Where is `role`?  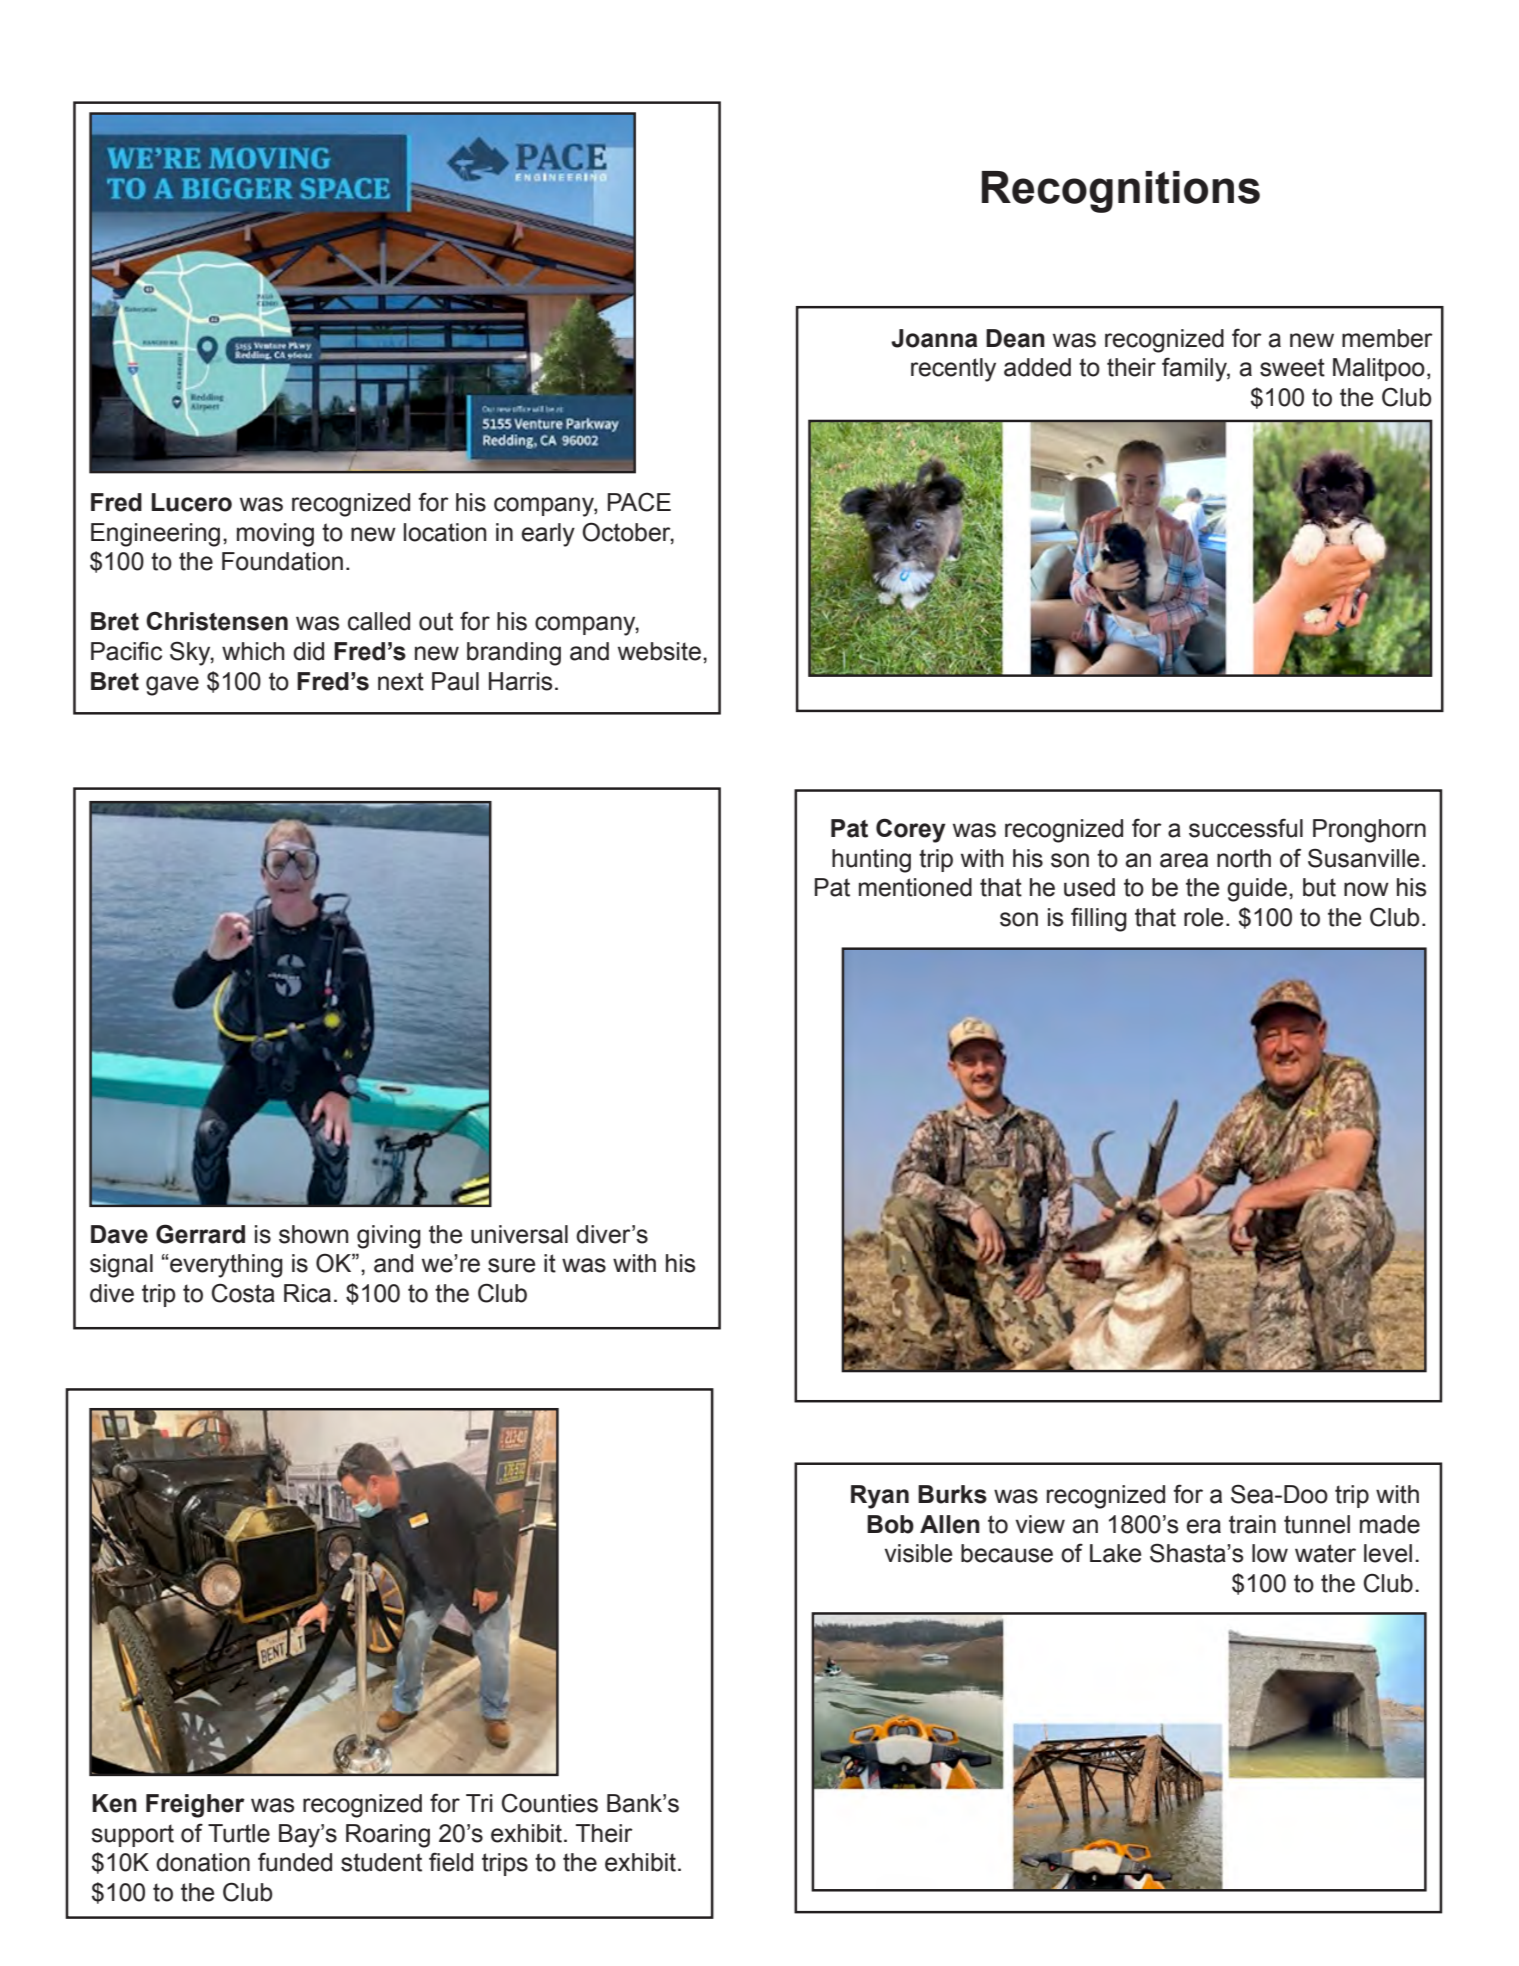 role is located at coordinates (1203, 917).
